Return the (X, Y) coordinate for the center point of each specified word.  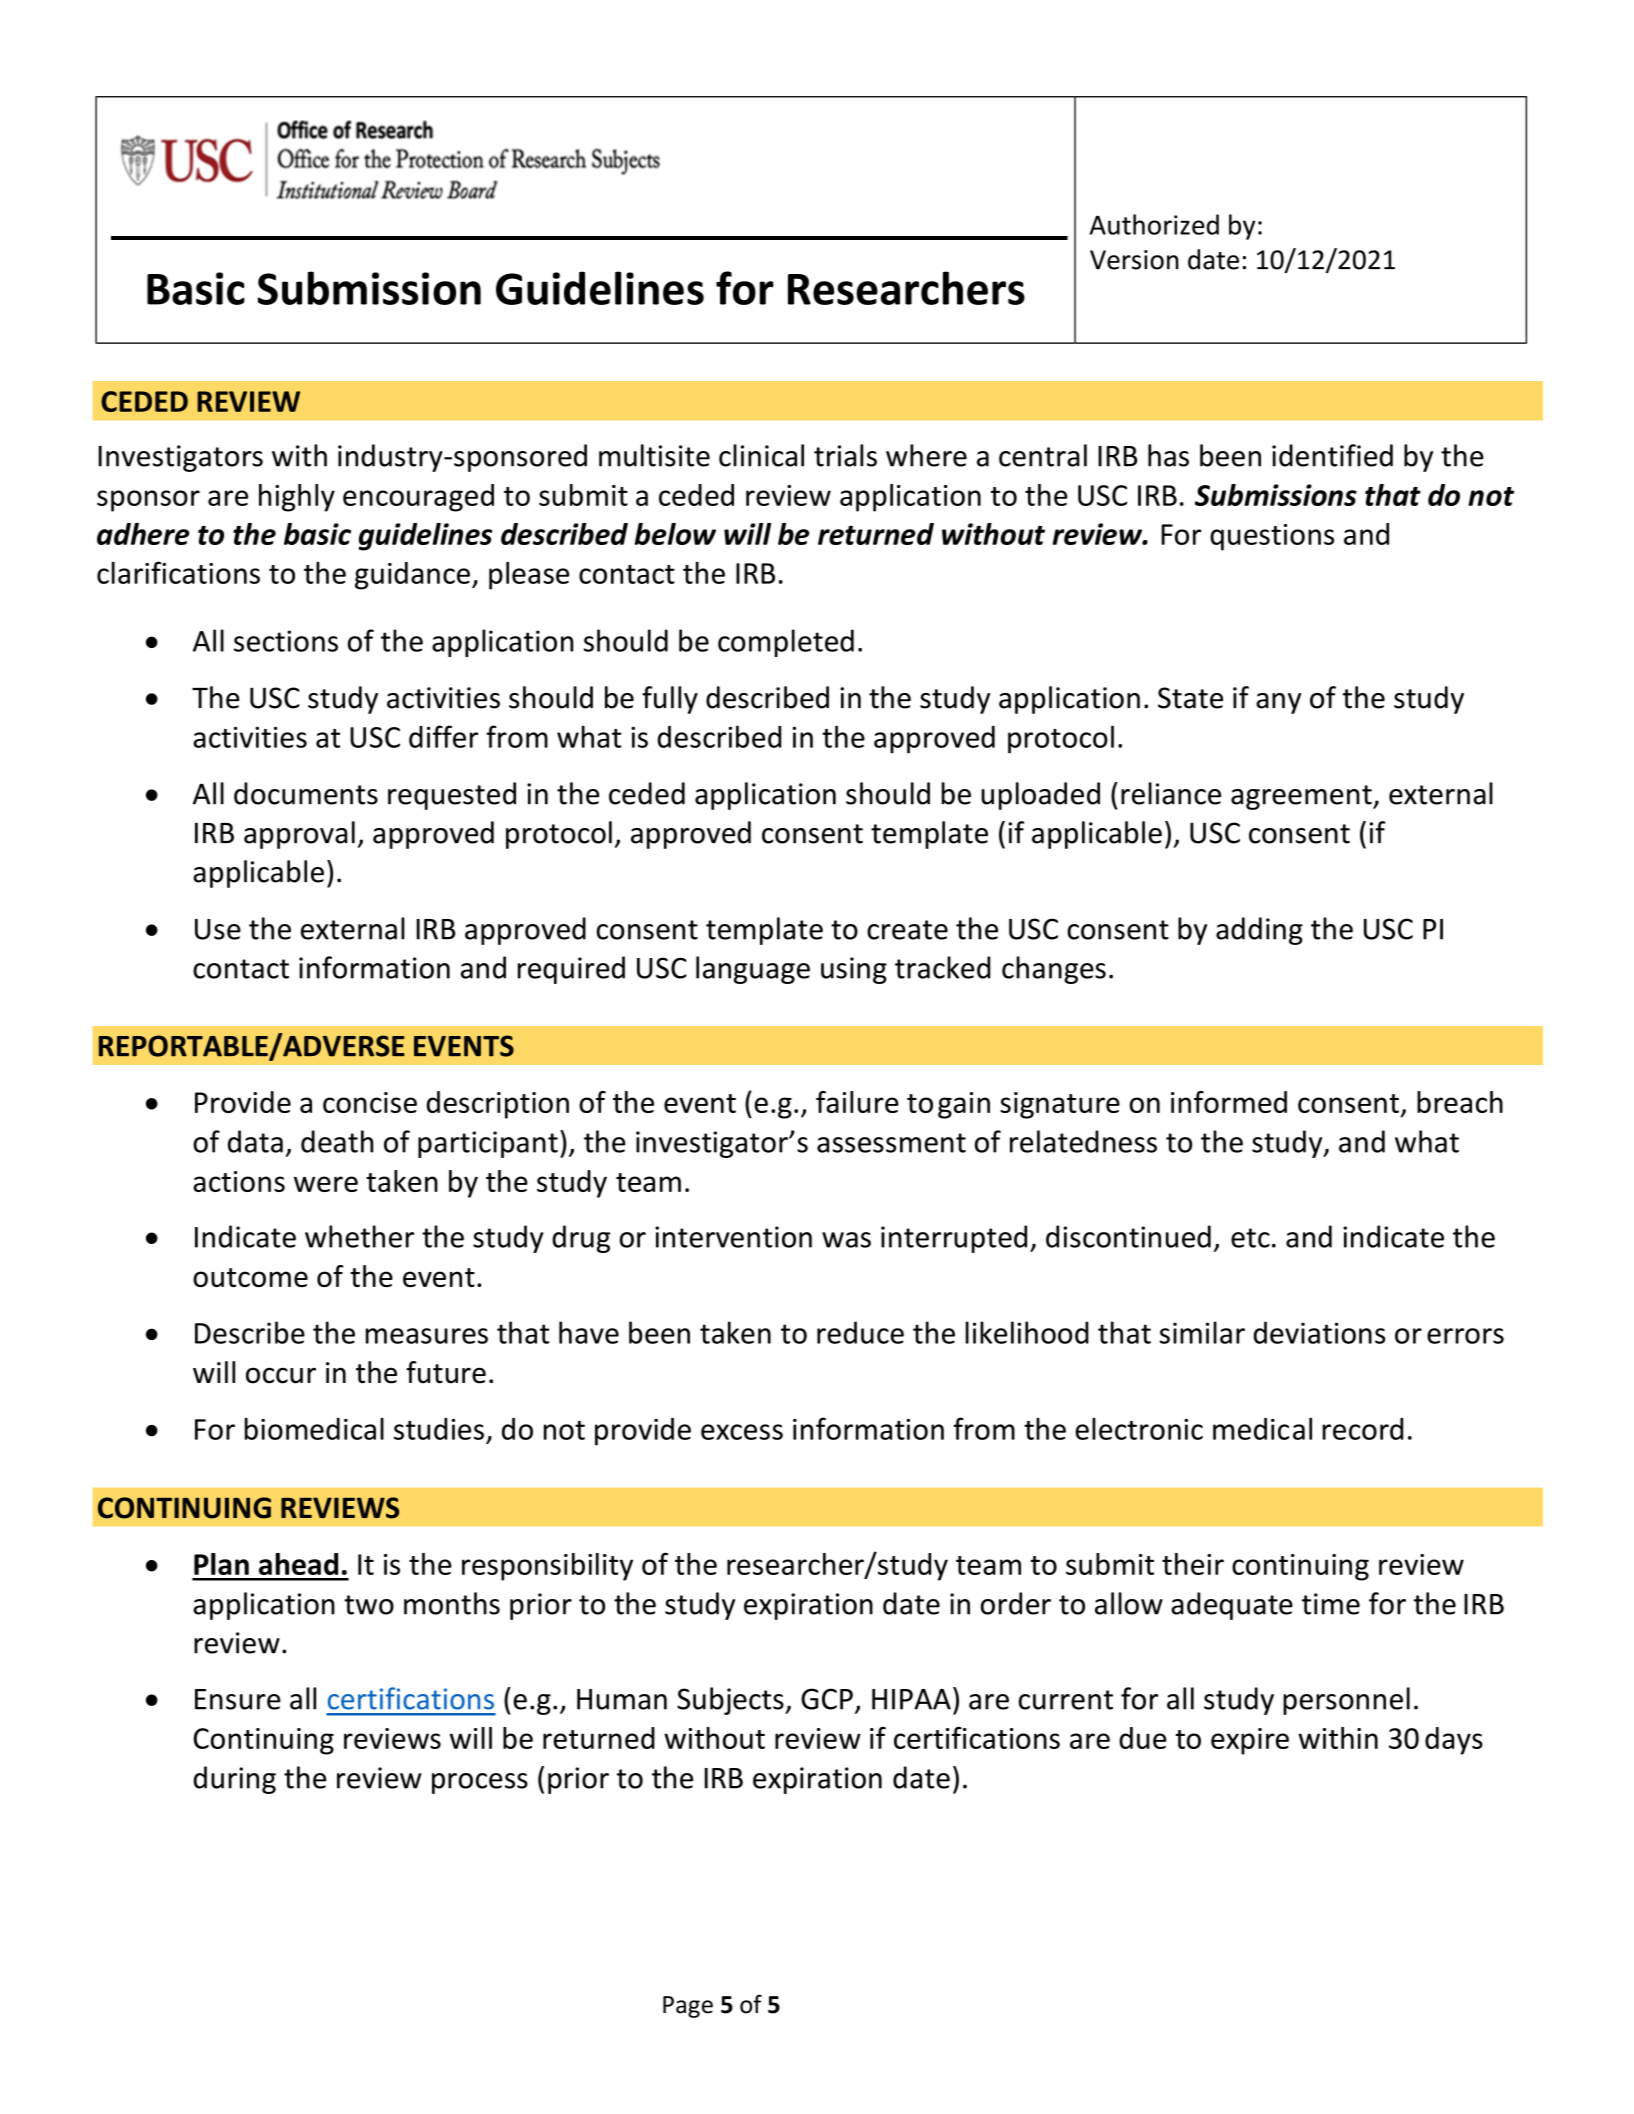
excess (742, 1432)
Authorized (1154, 224)
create (907, 930)
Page (688, 2007)
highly (297, 498)
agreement (1302, 797)
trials (845, 455)
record (1362, 1429)
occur (281, 1375)
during (234, 1780)
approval (299, 835)
